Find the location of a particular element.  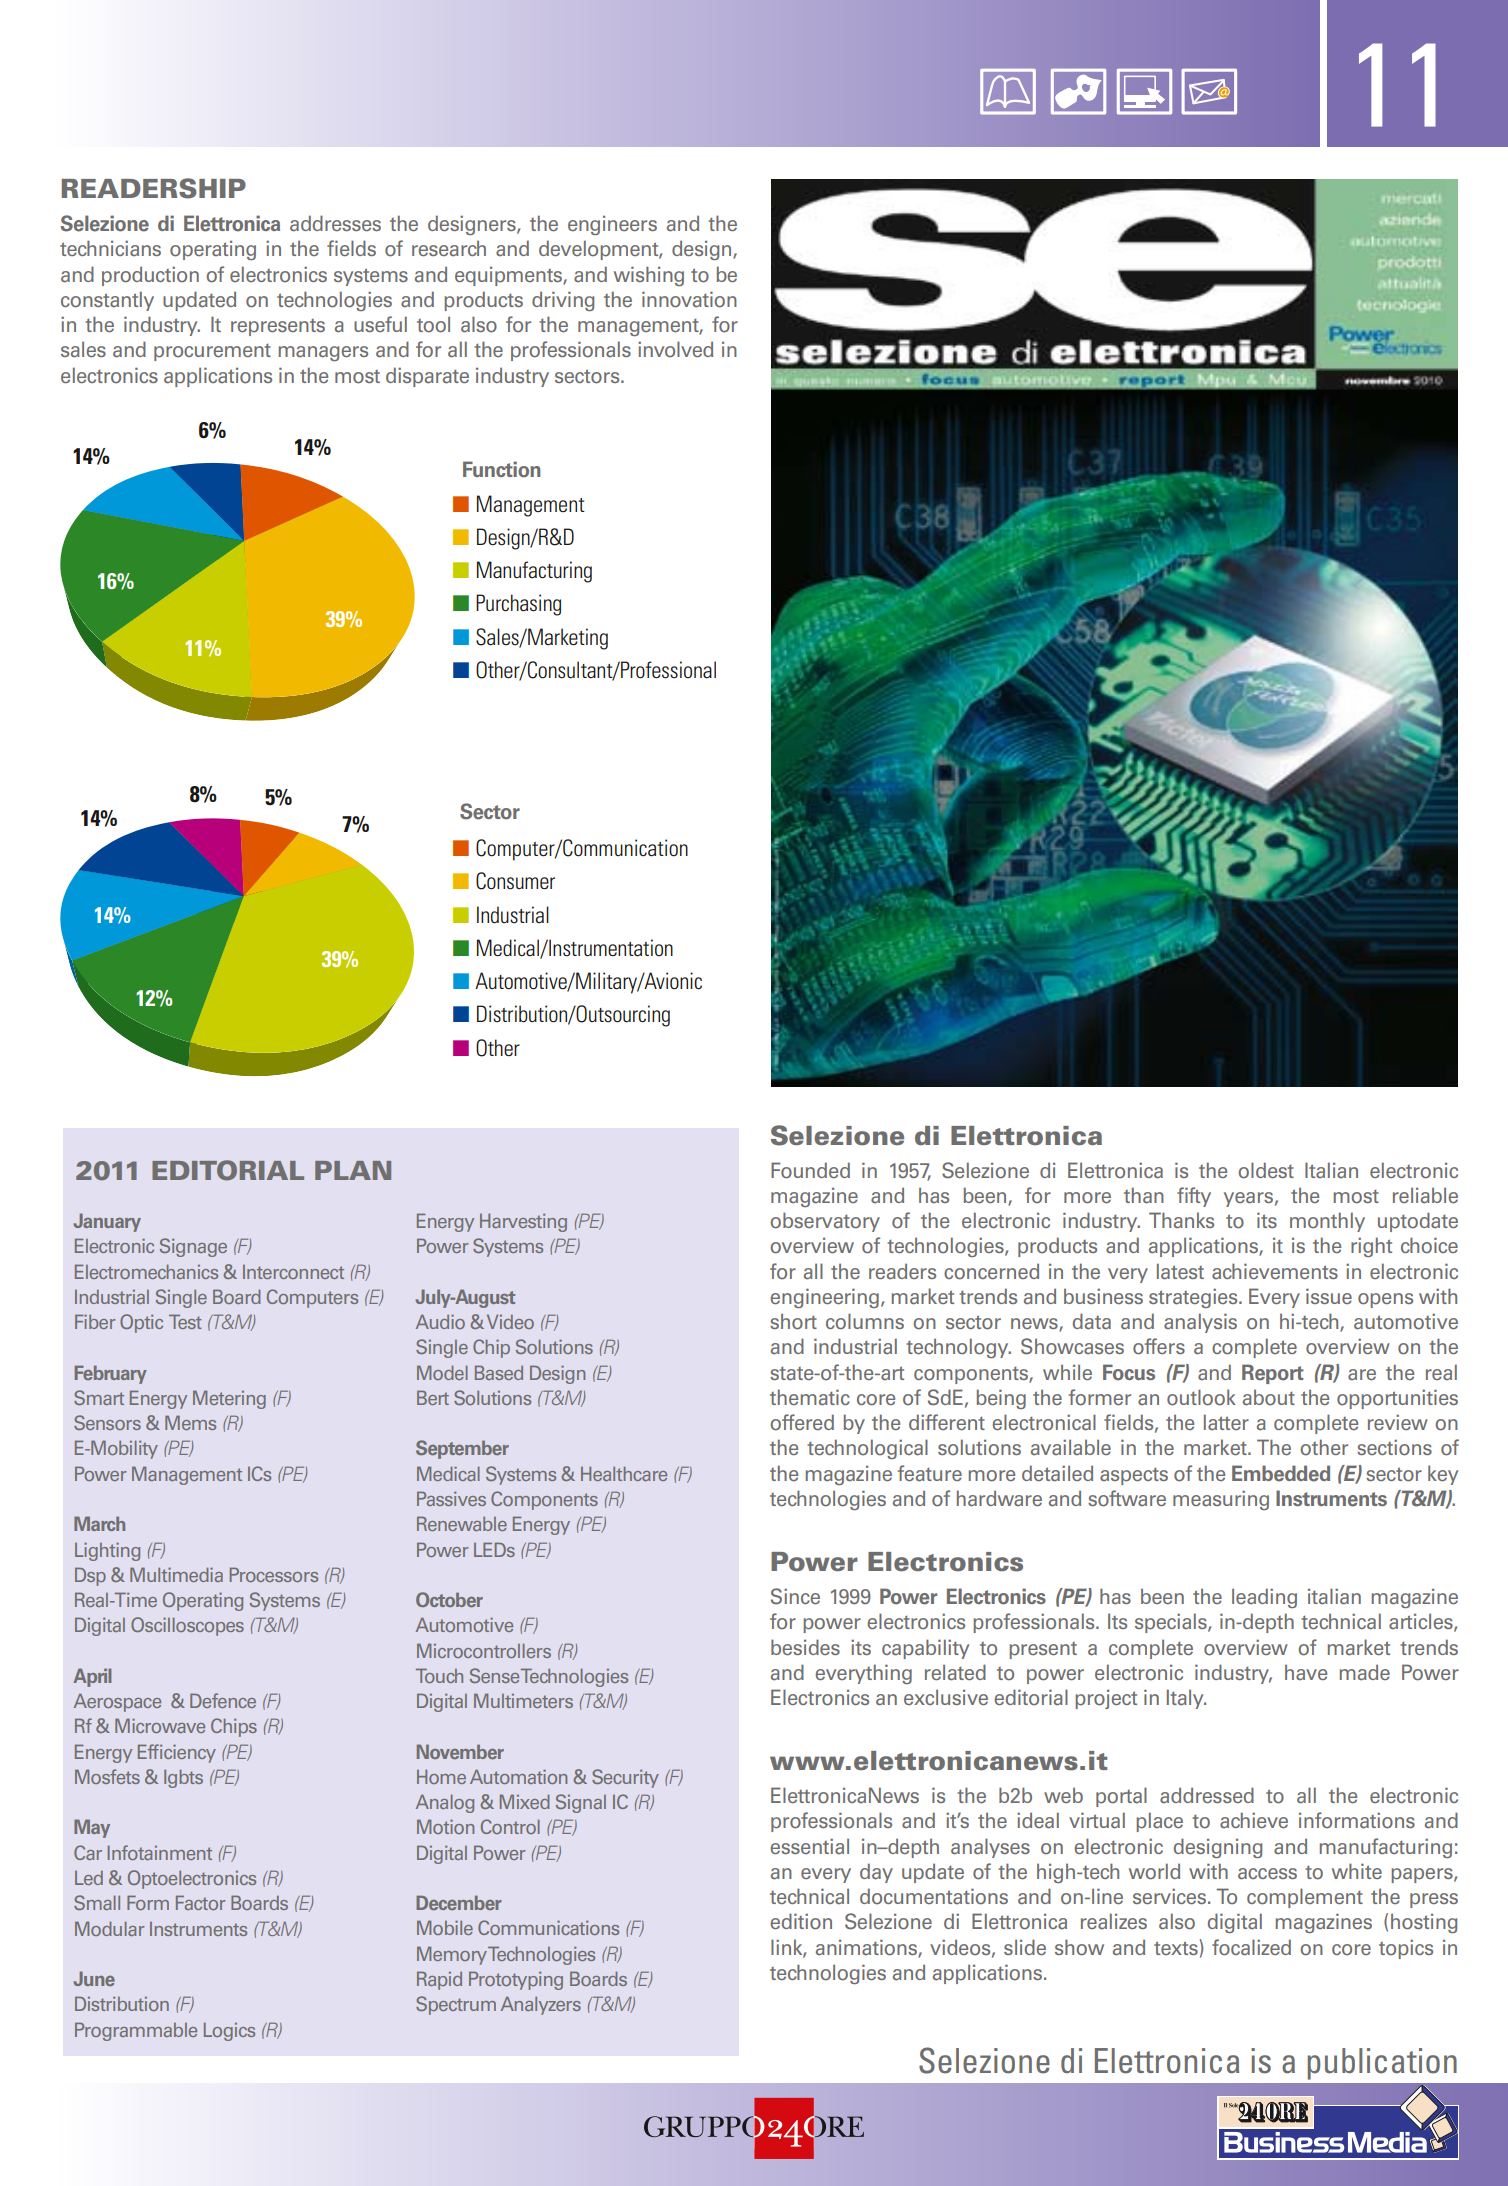

PLAN is located at coordinates (353, 1170).
